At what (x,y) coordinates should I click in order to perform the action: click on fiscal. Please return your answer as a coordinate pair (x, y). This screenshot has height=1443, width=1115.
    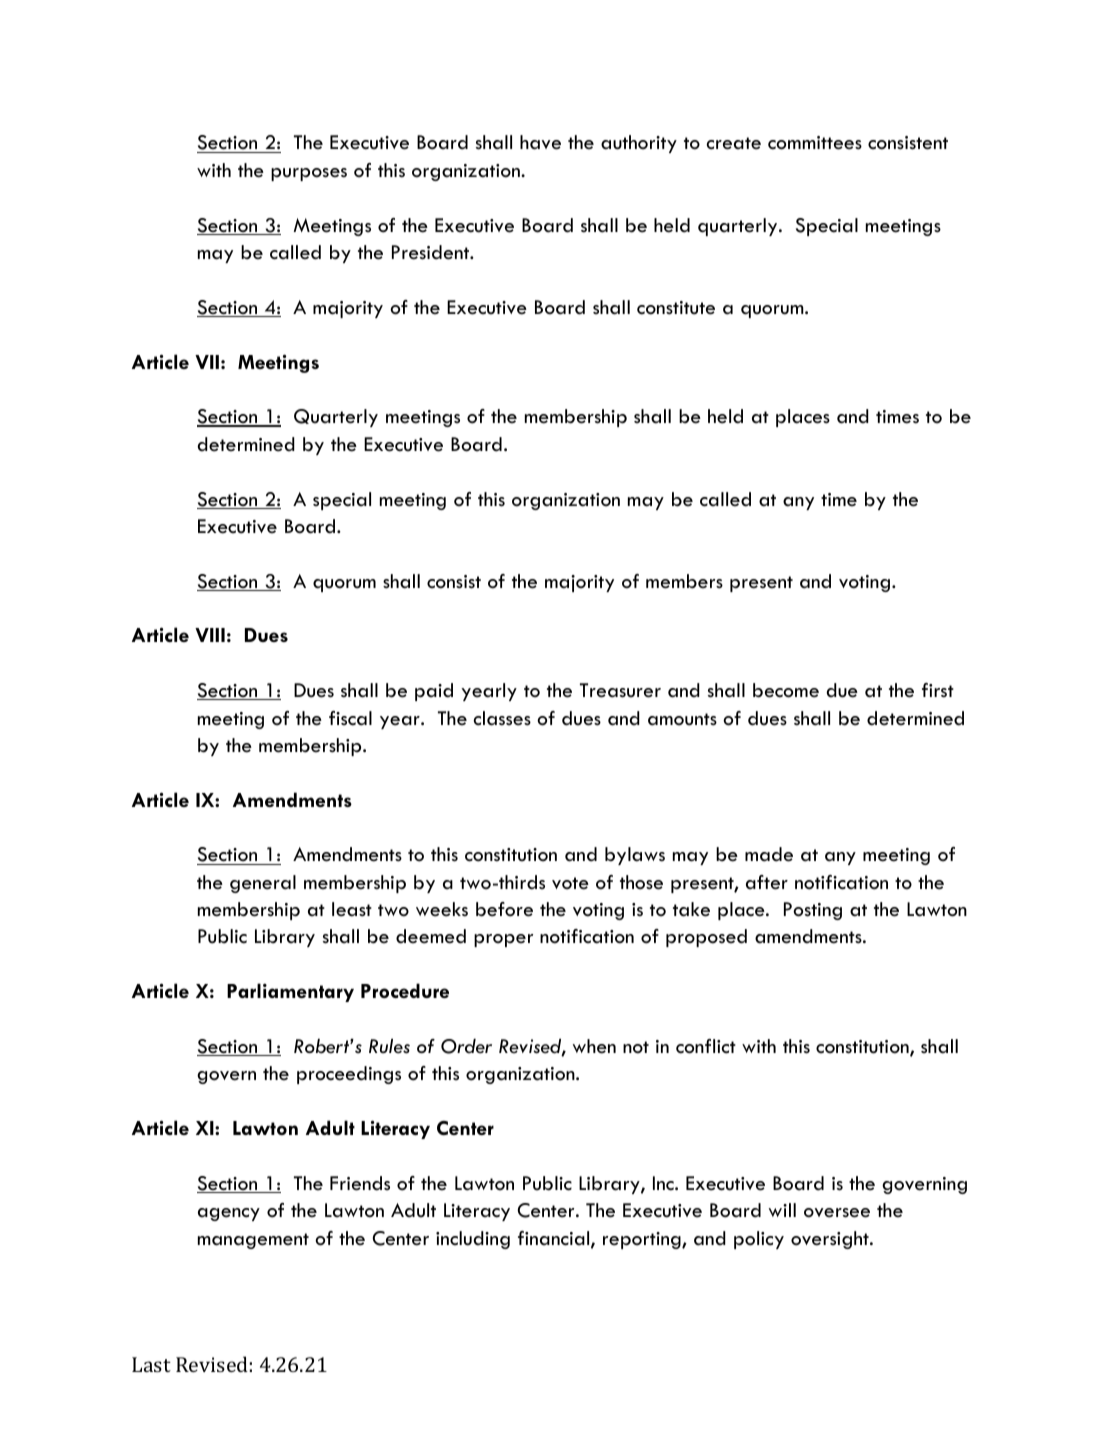
    Looking at the image, I should click on (350, 718).
